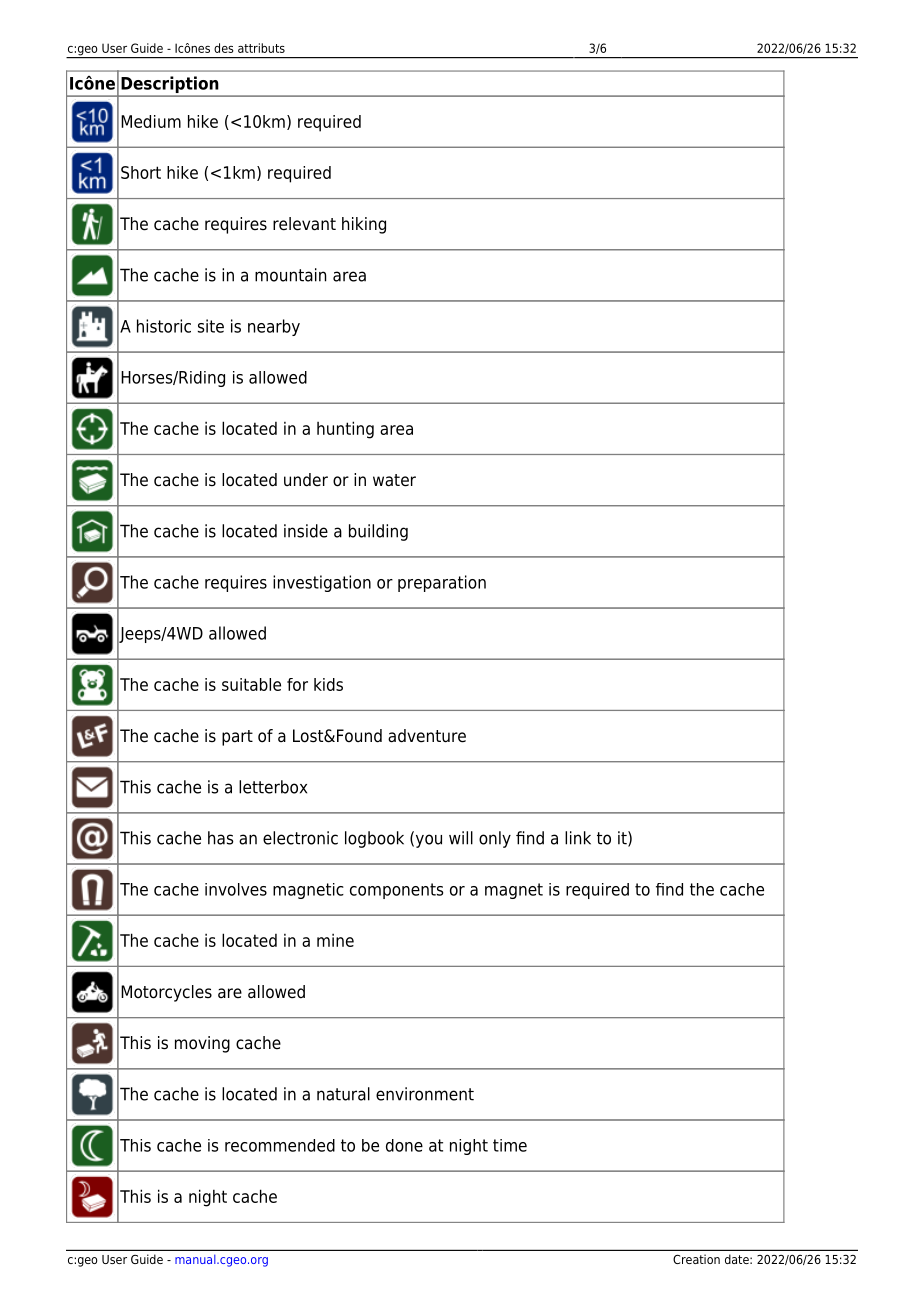  What do you see at coordinates (345, 430) in the image?
I see `hunting` at bounding box center [345, 430].
